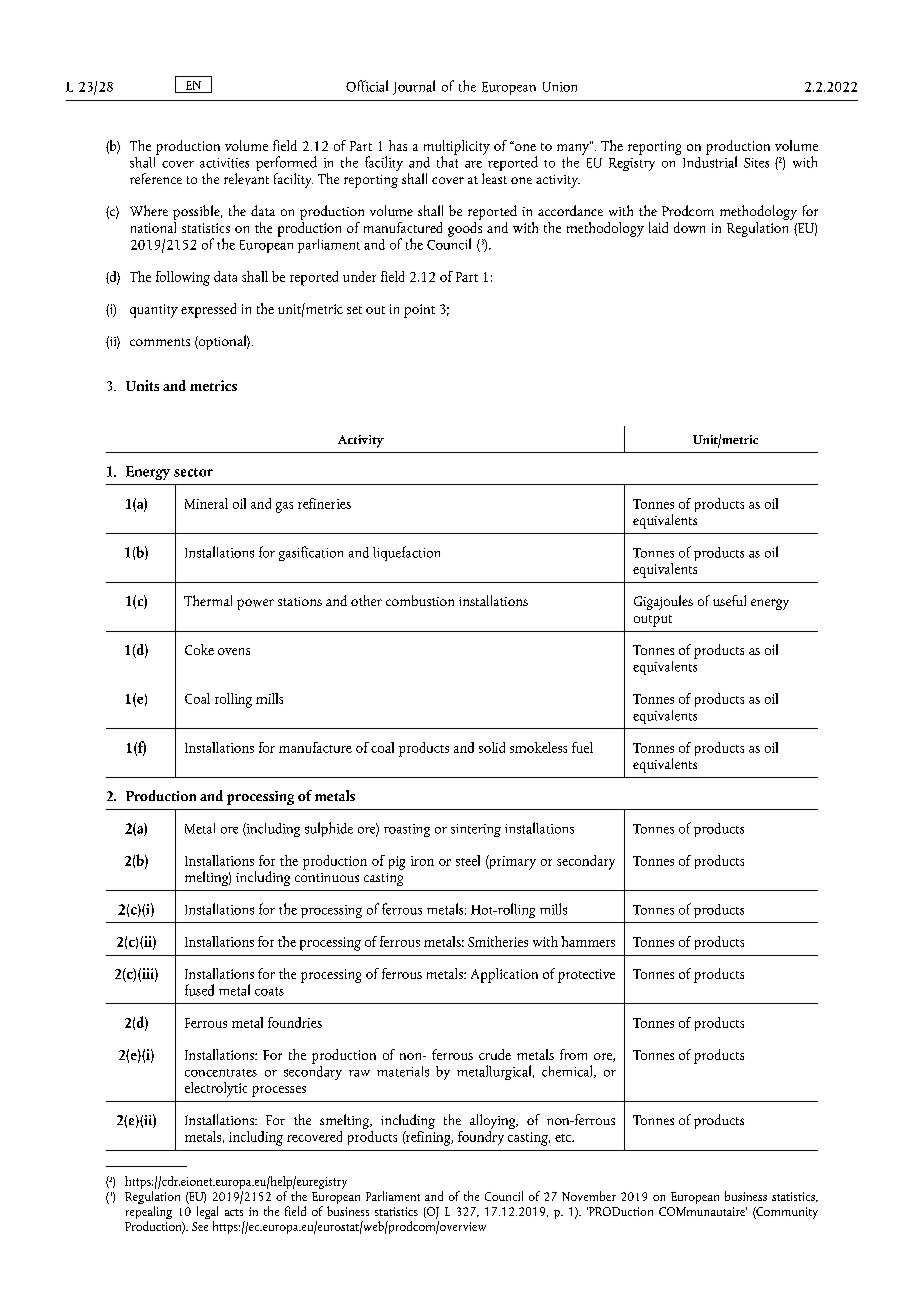  What do you see at coordinates (406, 553) in the screenshot?
I see `liquefaction` at bounding box center [406, 553].
